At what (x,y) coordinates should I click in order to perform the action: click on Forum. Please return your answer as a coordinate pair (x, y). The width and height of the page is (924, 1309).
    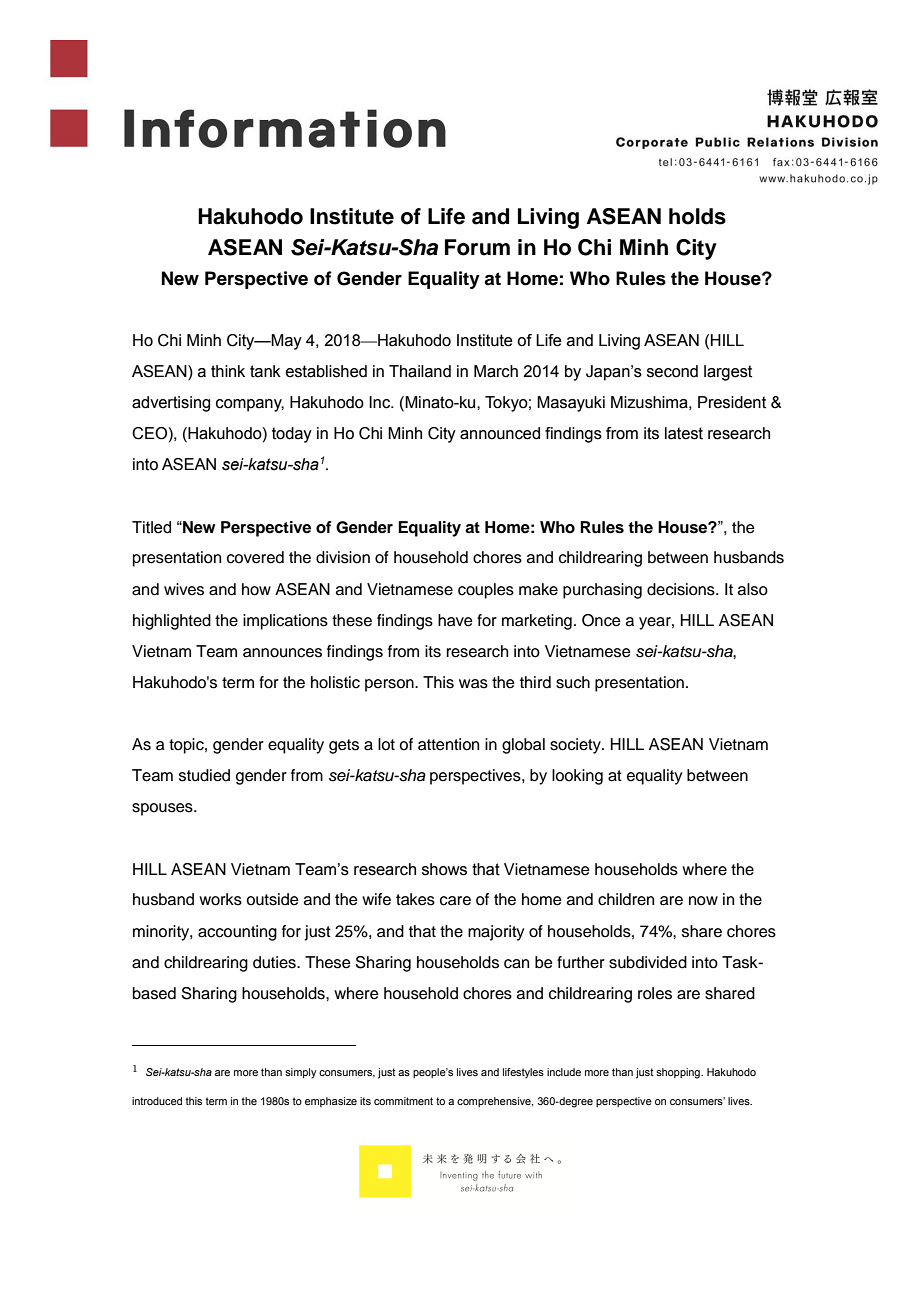
    Looking at the image, I should click on (477, 247).
